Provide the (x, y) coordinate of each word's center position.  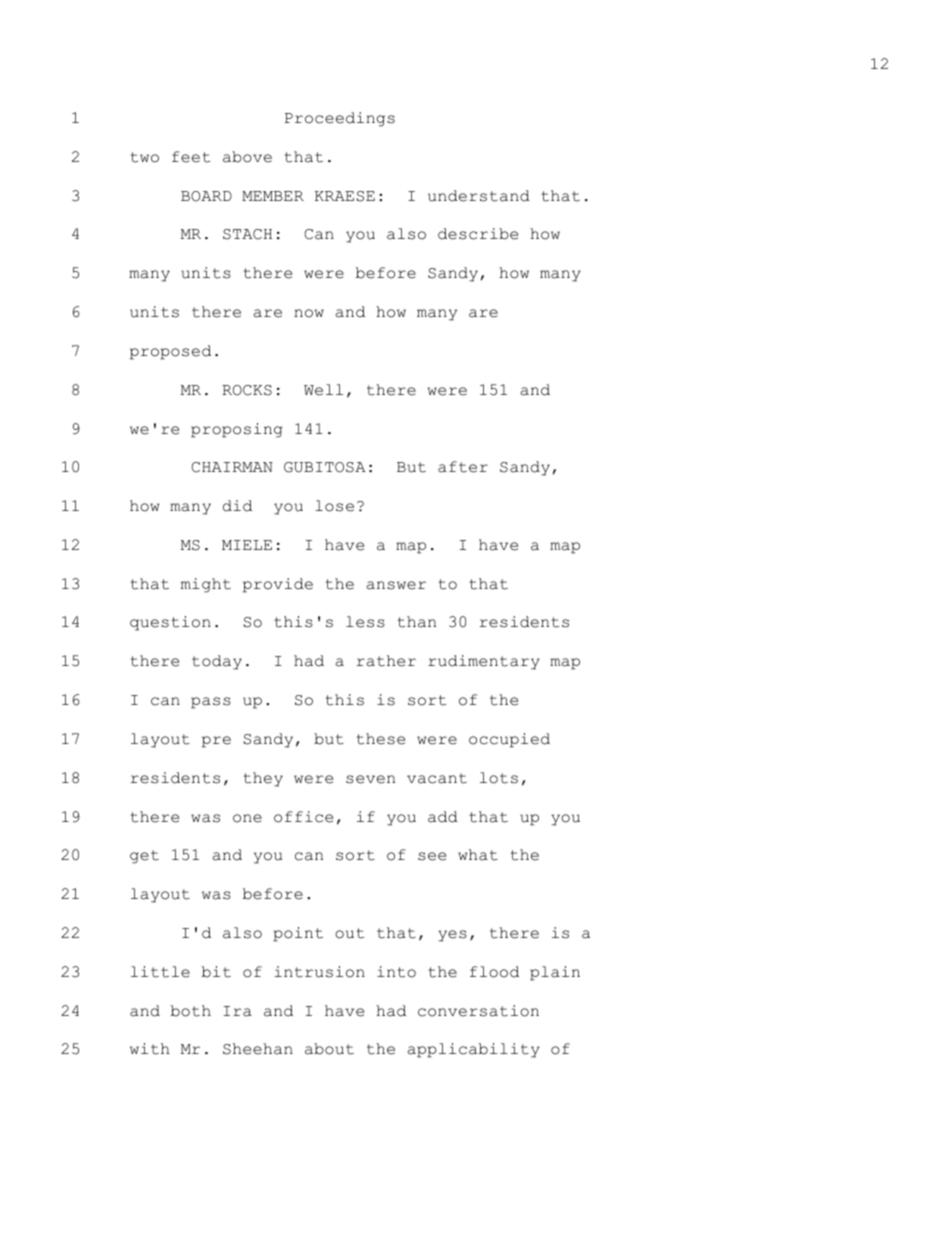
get (144, 857)
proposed (170, 352)
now (309, 313)
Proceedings (340, 119)
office (303, 817)
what (478, 855)
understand (479, 196)
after (463, 467)
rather (386, 661)
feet (191, 157)
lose (334, 506)
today (217, 662)
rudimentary (484, 662)
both (191, 1011)
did (237, 506)
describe (478, 234)
